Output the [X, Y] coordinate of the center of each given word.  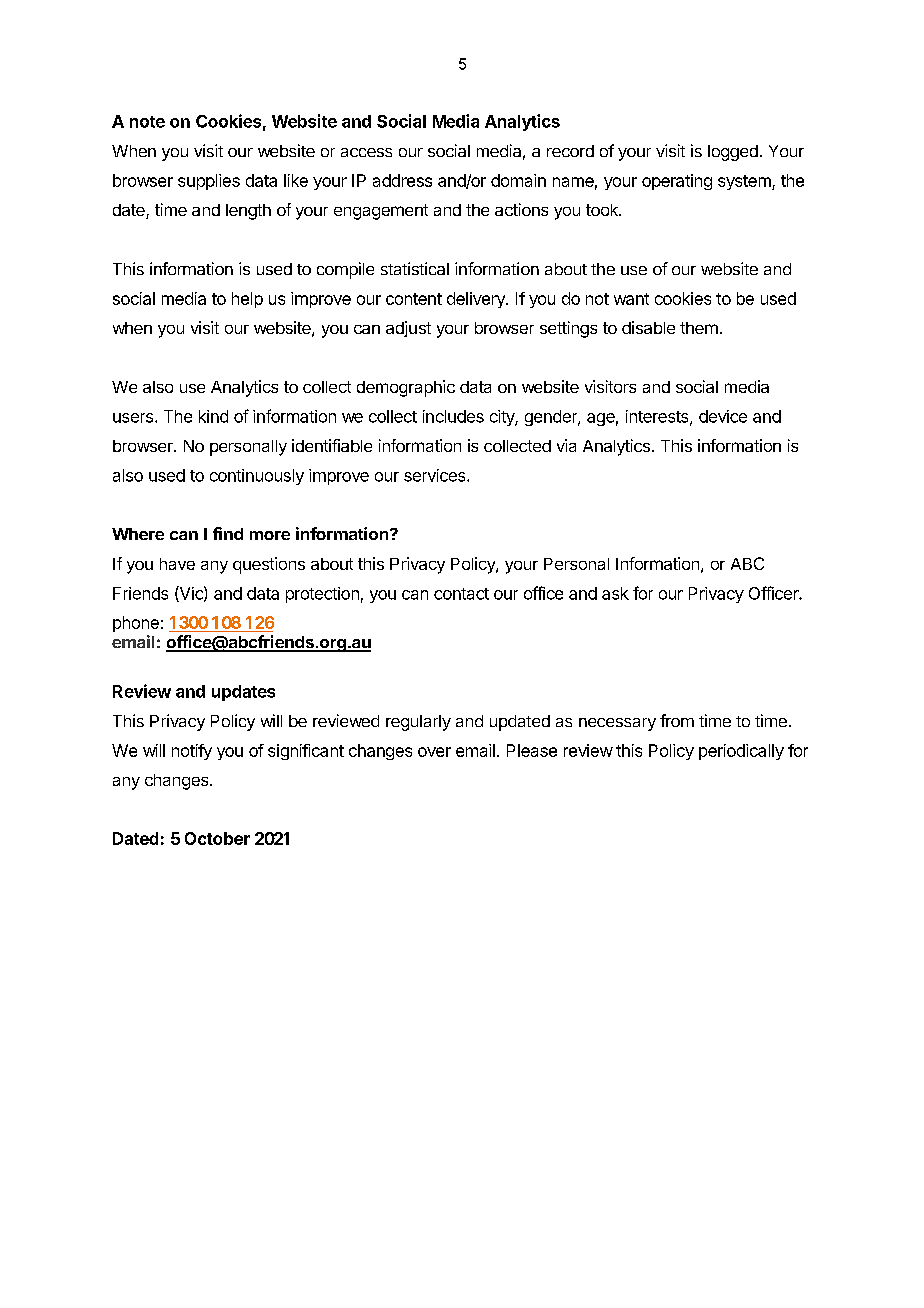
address [402, 180]
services [436, 475]
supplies [209, 182]
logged [733, 153]
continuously [257, 477]
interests [658, 417]
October [217, 838]
